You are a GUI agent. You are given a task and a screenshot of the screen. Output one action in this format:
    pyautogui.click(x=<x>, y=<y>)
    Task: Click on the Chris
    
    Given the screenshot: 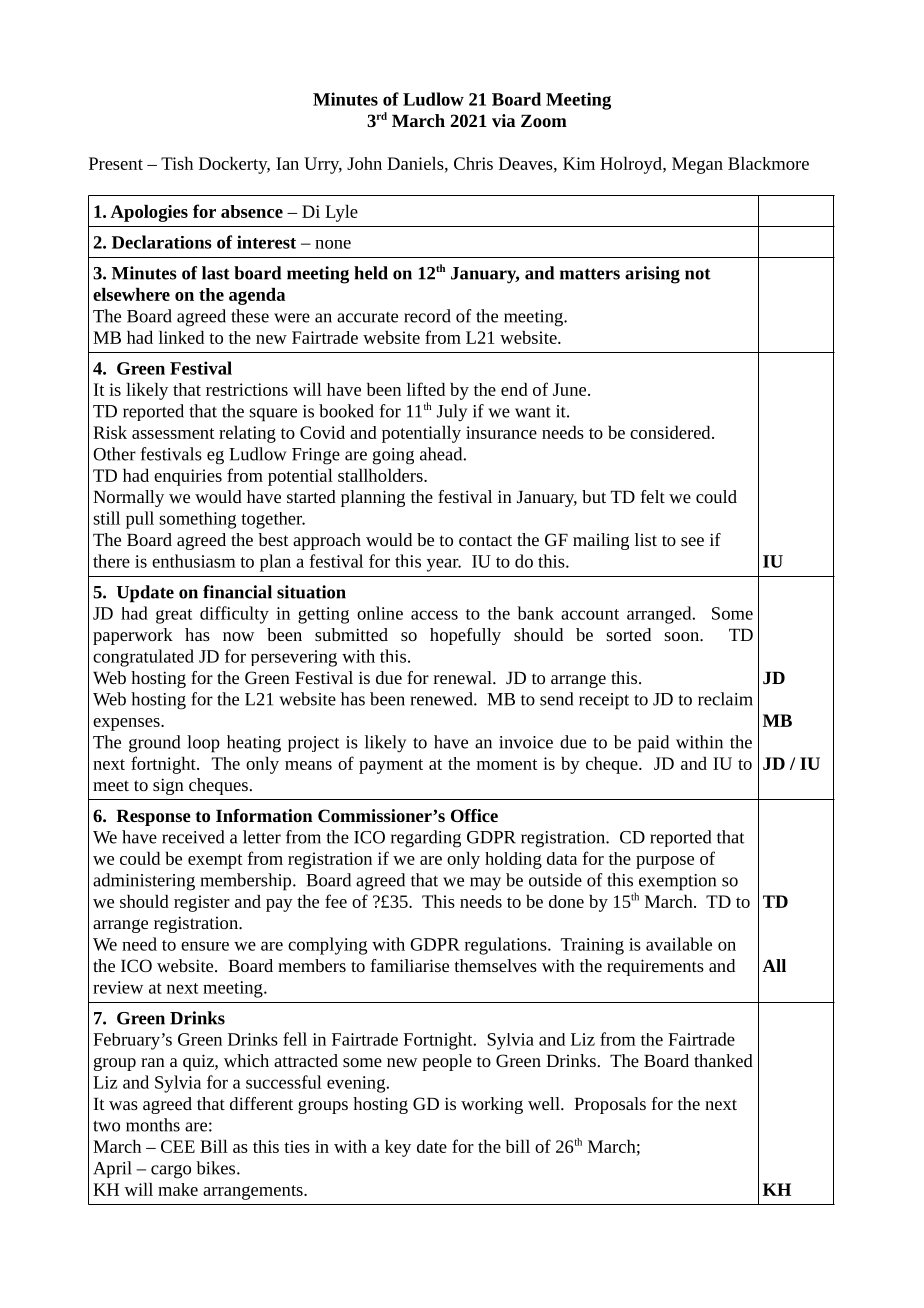 What is the action you would take?
    pyautogui.click(x=473, y=163)
